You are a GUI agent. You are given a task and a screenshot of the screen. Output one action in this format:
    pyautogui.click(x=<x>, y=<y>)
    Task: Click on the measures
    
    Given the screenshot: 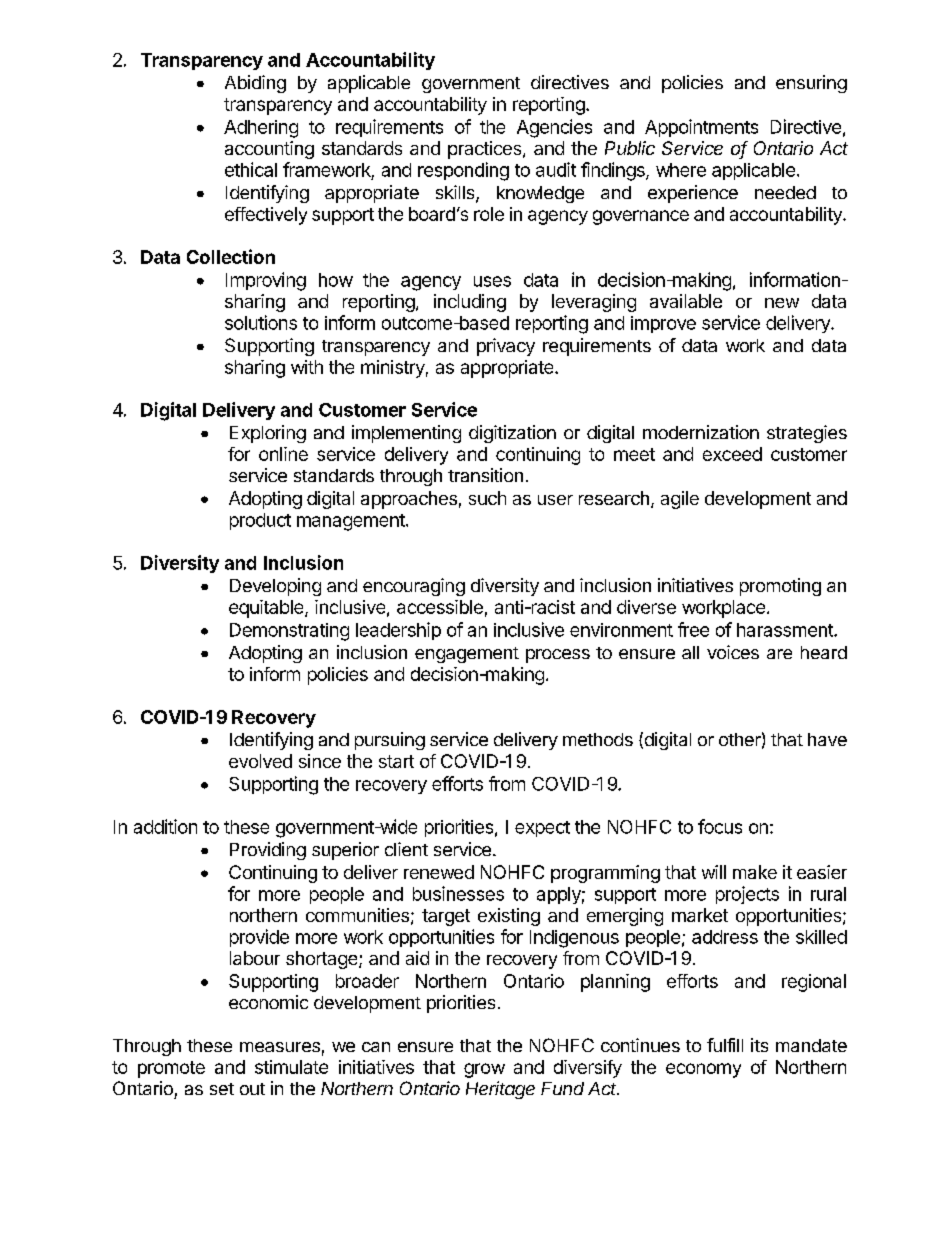 What is the action you would take?
    pyautogui.click(x=280, y=1047)
